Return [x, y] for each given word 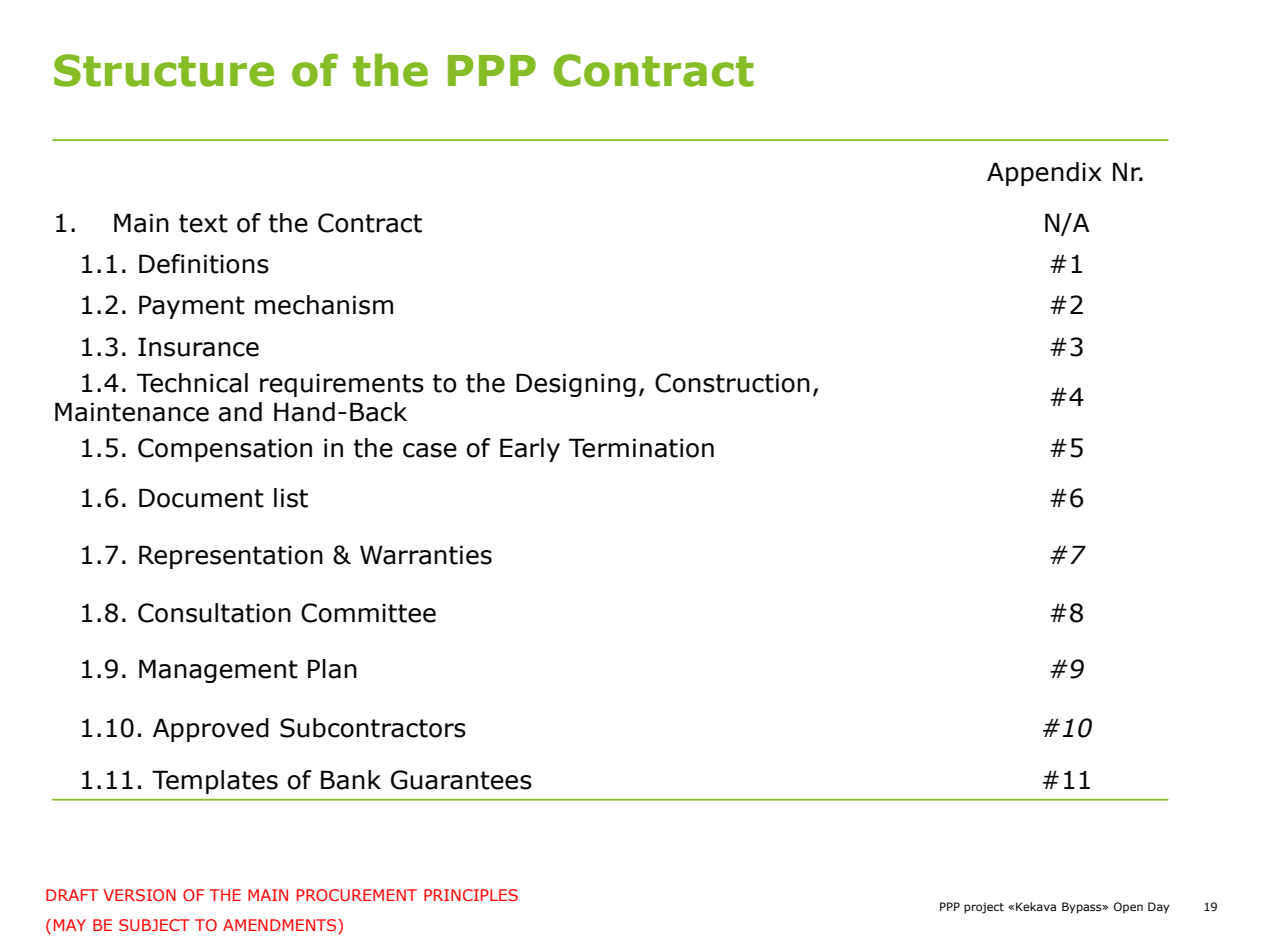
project [984, 908]
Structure [164, 70]
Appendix [1044, 174]
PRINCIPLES [471, 895]
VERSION [140, 895]
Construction [732, 383]
